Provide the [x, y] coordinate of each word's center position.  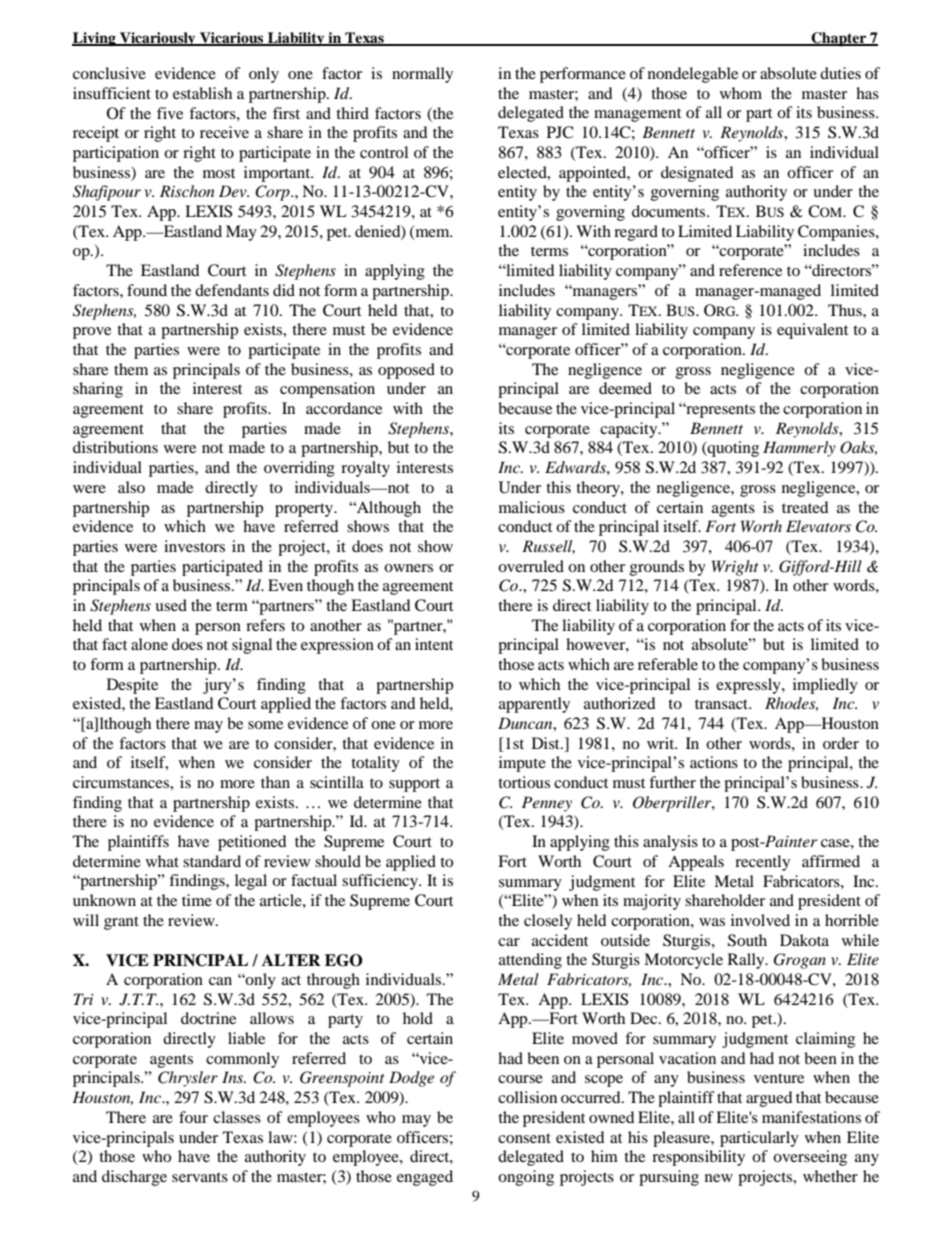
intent [434, 644]
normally [422, 75]
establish [202, 93]
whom [741, 93]
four [193, 1117]
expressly [749, 686]
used [171, 605]
